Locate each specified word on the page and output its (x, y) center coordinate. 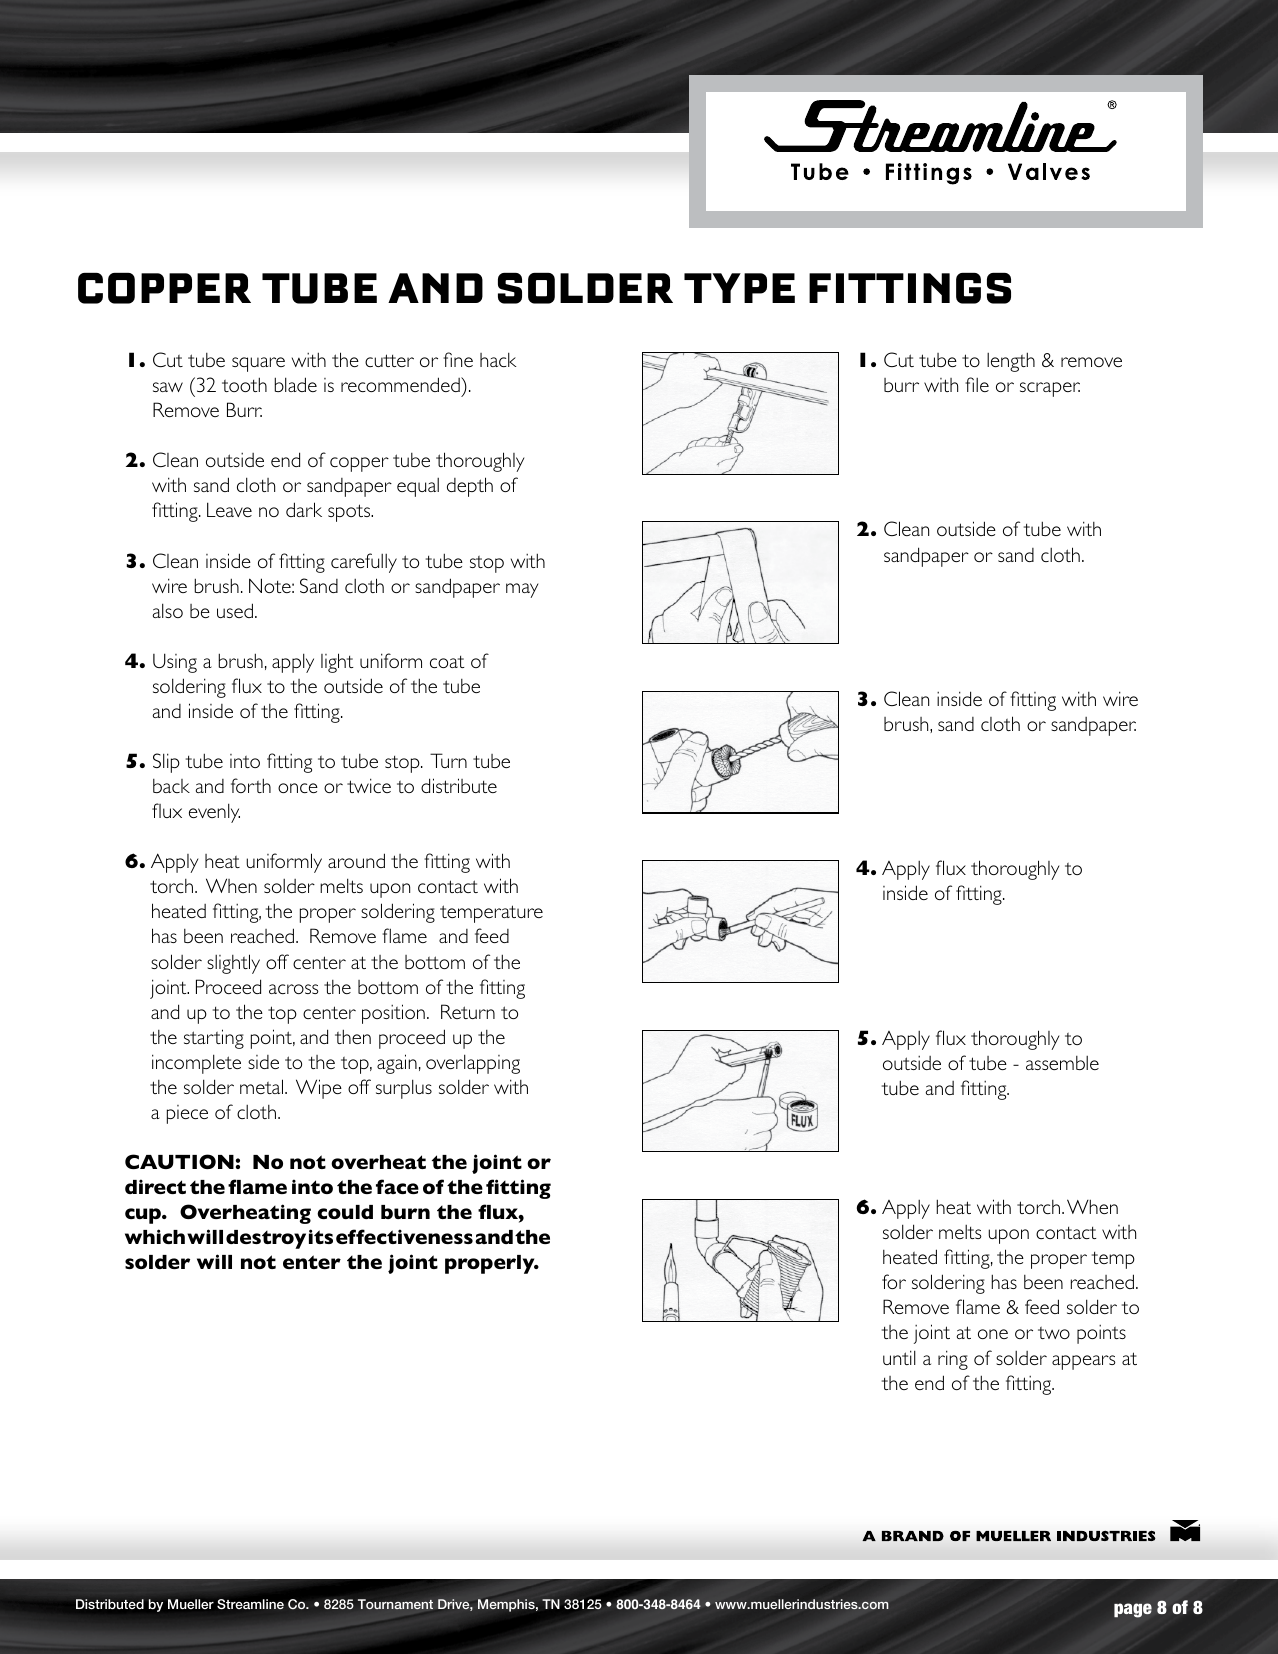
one (993, 1334)
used (235, 610)
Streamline (250, 1604)
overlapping (473, 1064)
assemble (1062, 1063)
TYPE (739, 288)
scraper (1050, 389)
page (1133, 1610)
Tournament (395, 1604)
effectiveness (404, 1236)
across (294, 989)
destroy (266, 1239)
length (1011, 362)
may (522, 590)
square (258, 364)
